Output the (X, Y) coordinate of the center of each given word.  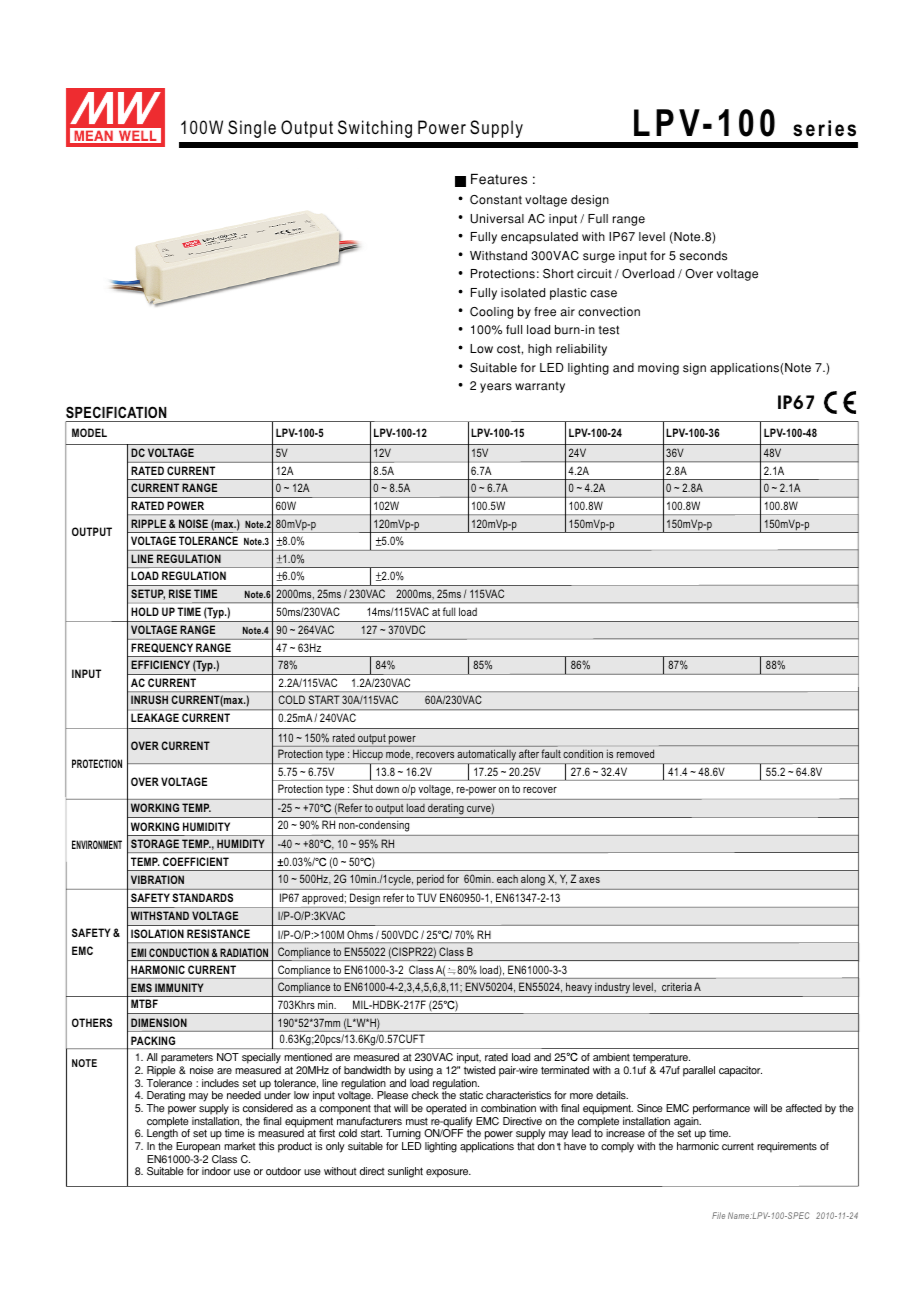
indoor (216, 1171)
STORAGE (155, 843)
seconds (703, 256)
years (496, 388)
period (430, 880)
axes (589, 880)
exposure (448, 1173)
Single (252, 129)
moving (658, 369)
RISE (180, 593)
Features (499, 179)
